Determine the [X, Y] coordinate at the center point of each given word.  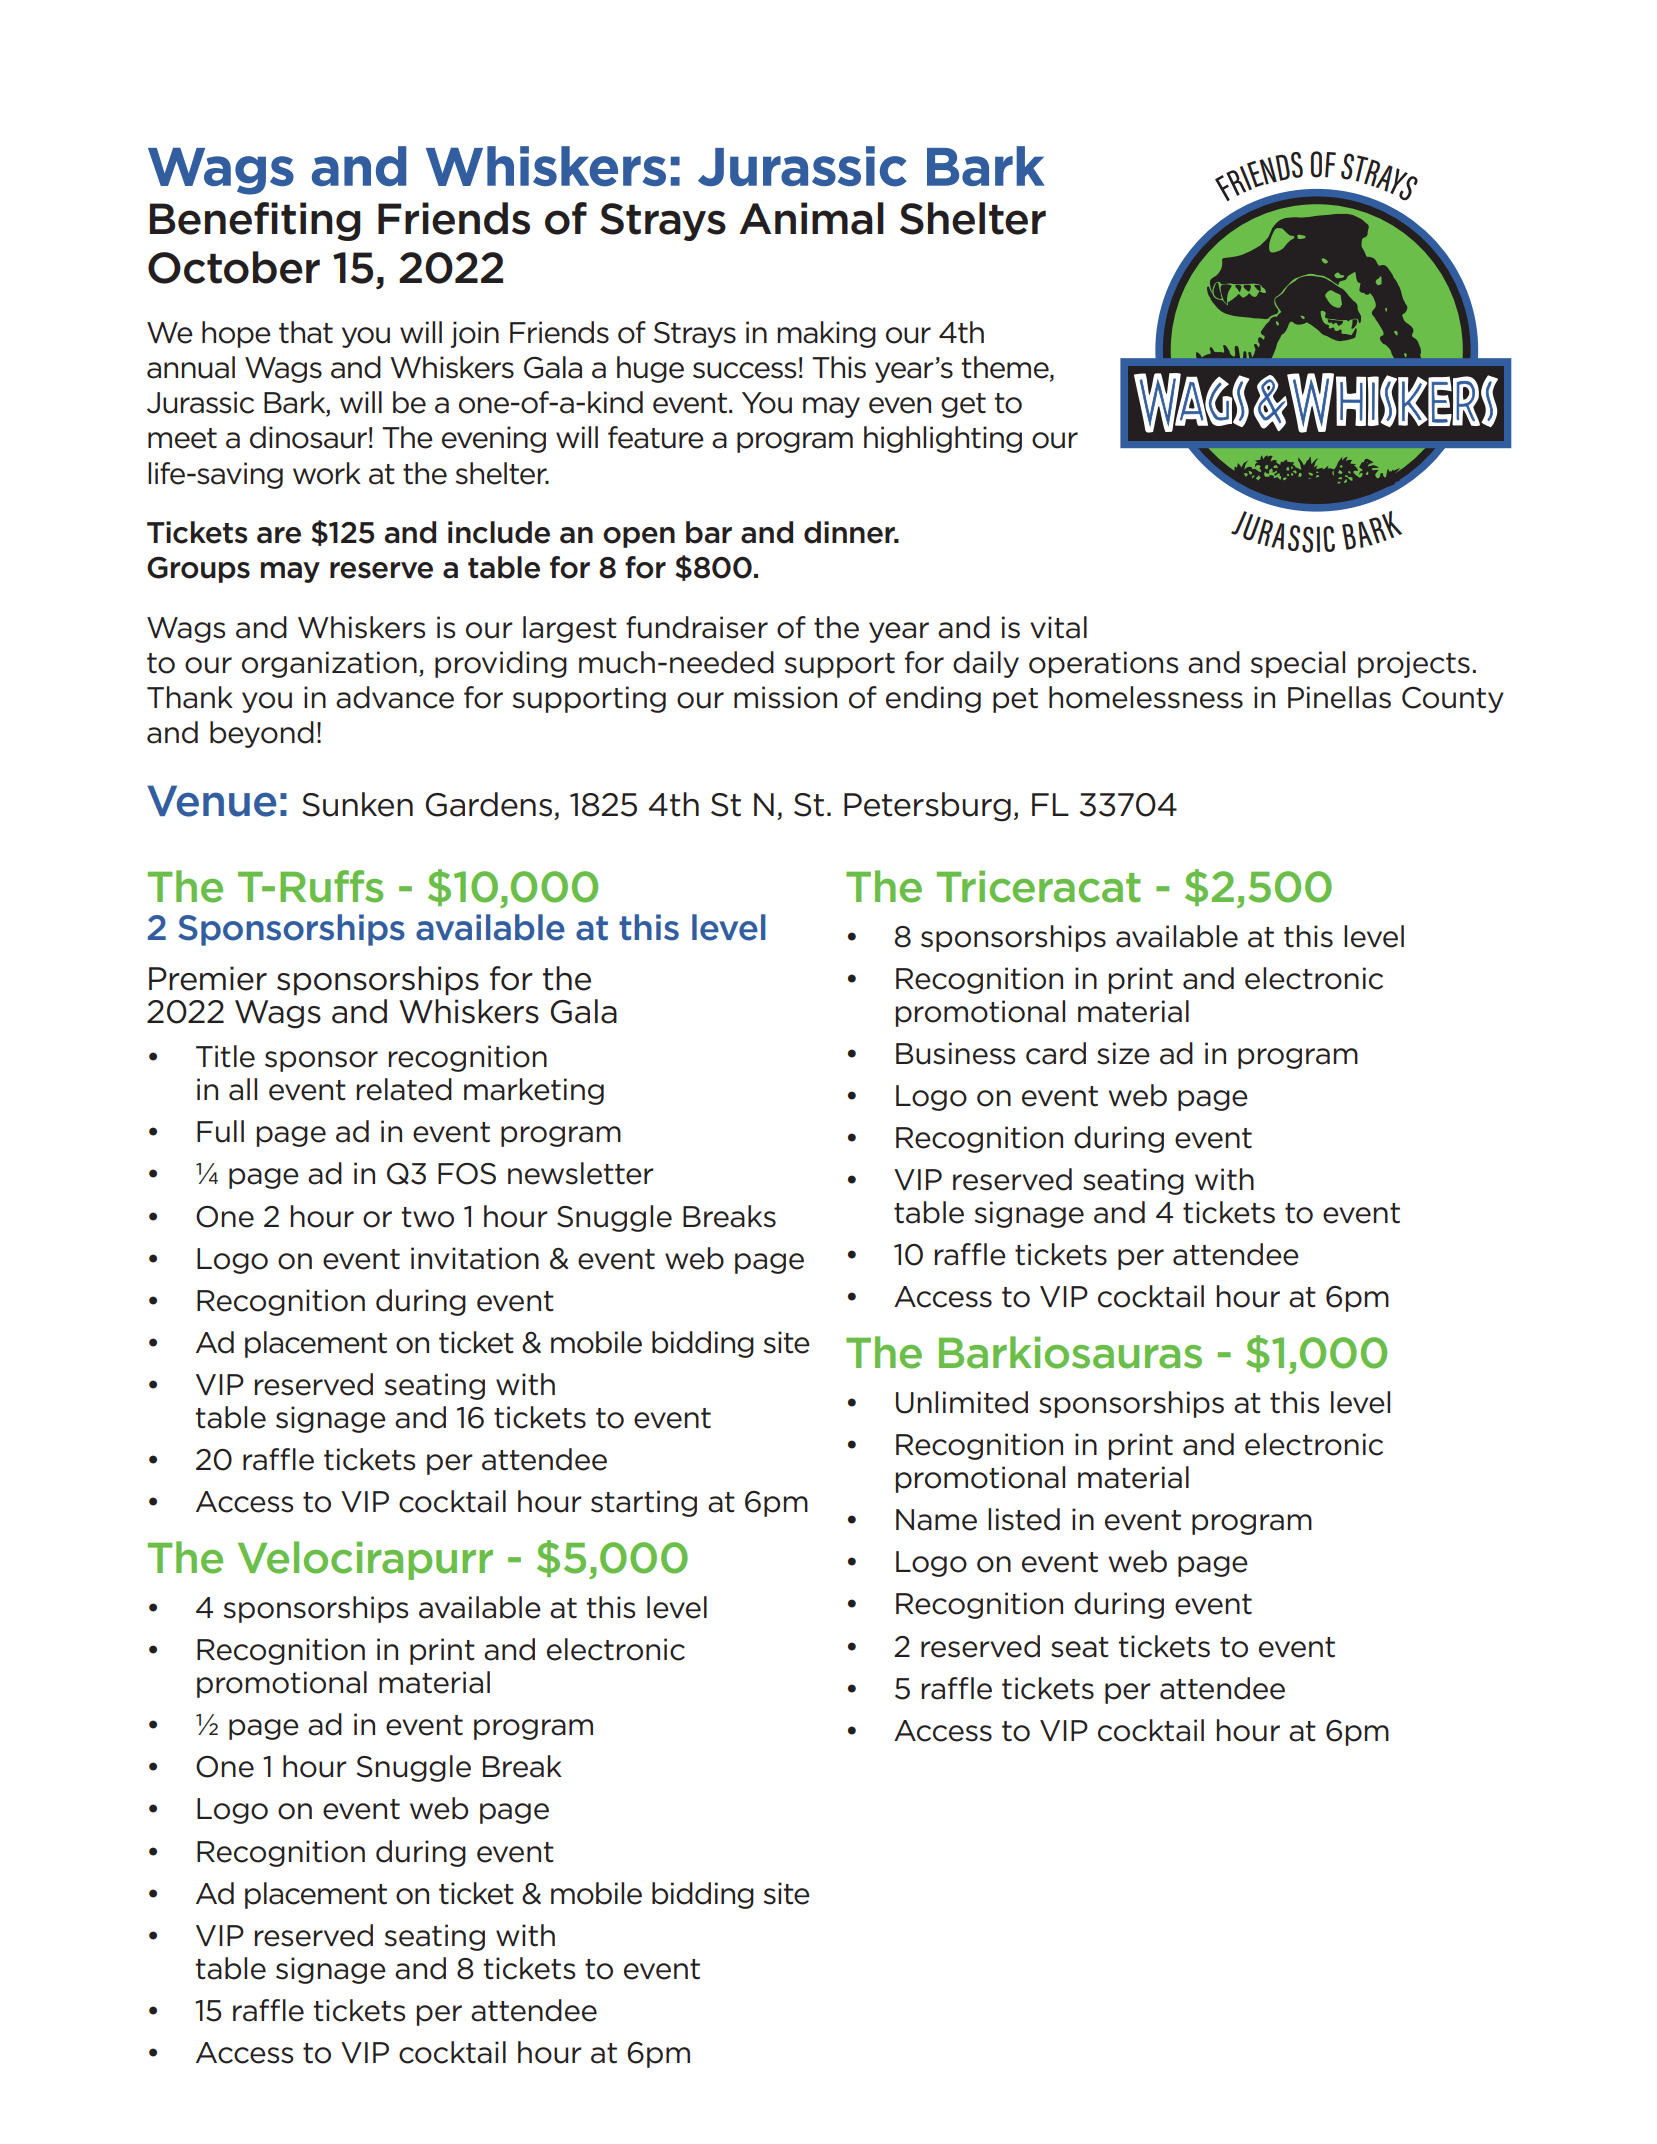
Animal [811, 218]
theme [1006, 368]
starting [644, 1503]
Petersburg [927, 807]
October [234, 267]
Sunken [357, 804]
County [1453, 700]
